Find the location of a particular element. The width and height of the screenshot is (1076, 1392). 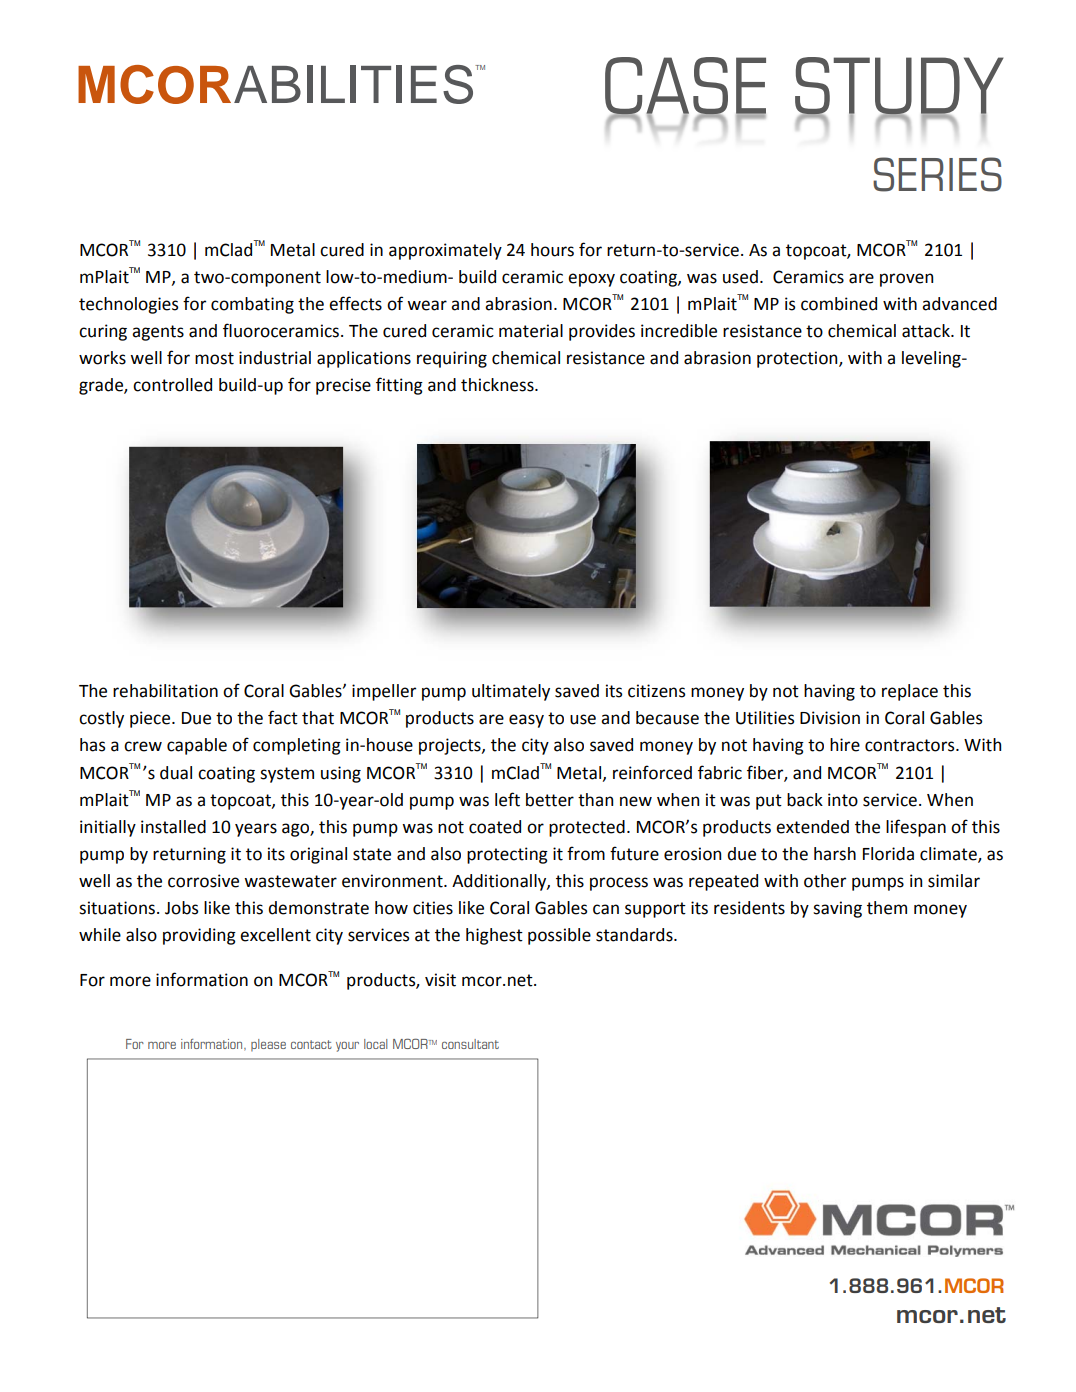

material is located at coordinates (531, 331).
